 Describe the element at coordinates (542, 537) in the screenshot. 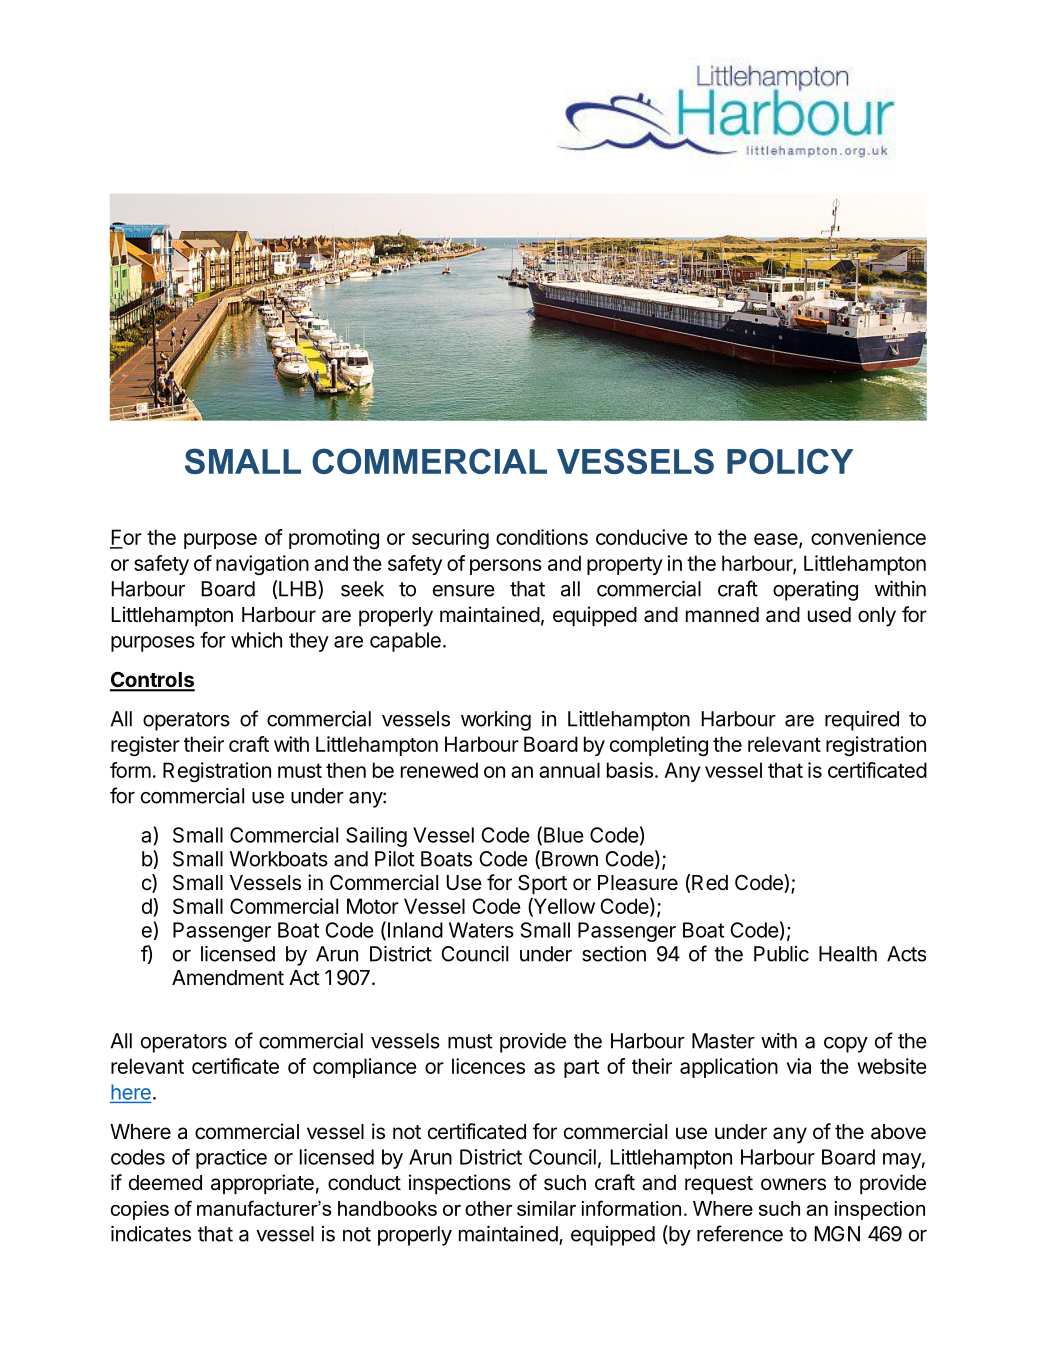

I see `conditions` at that location.
